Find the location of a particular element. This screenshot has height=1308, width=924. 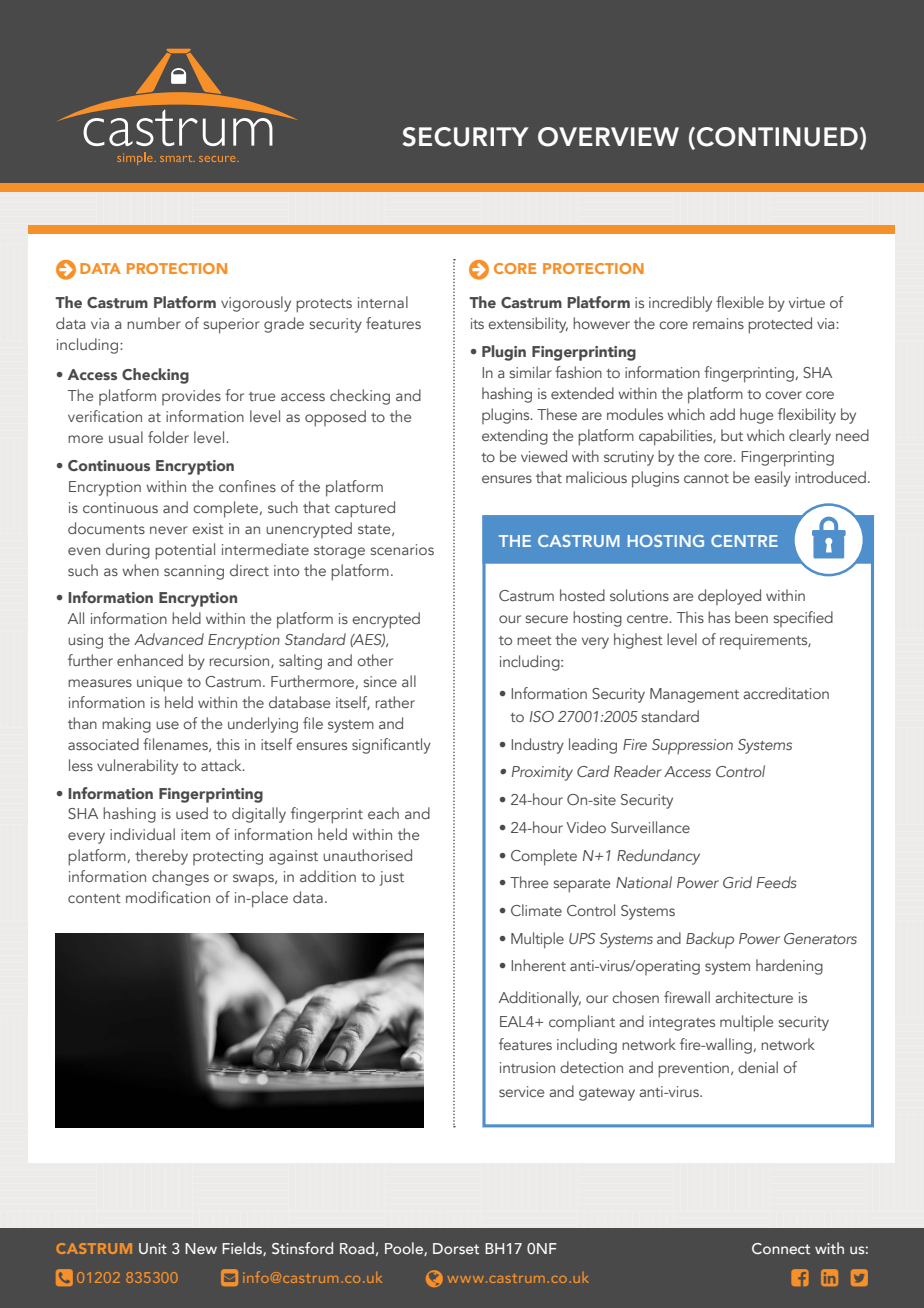

changes is located at coordinates (180, 878).
